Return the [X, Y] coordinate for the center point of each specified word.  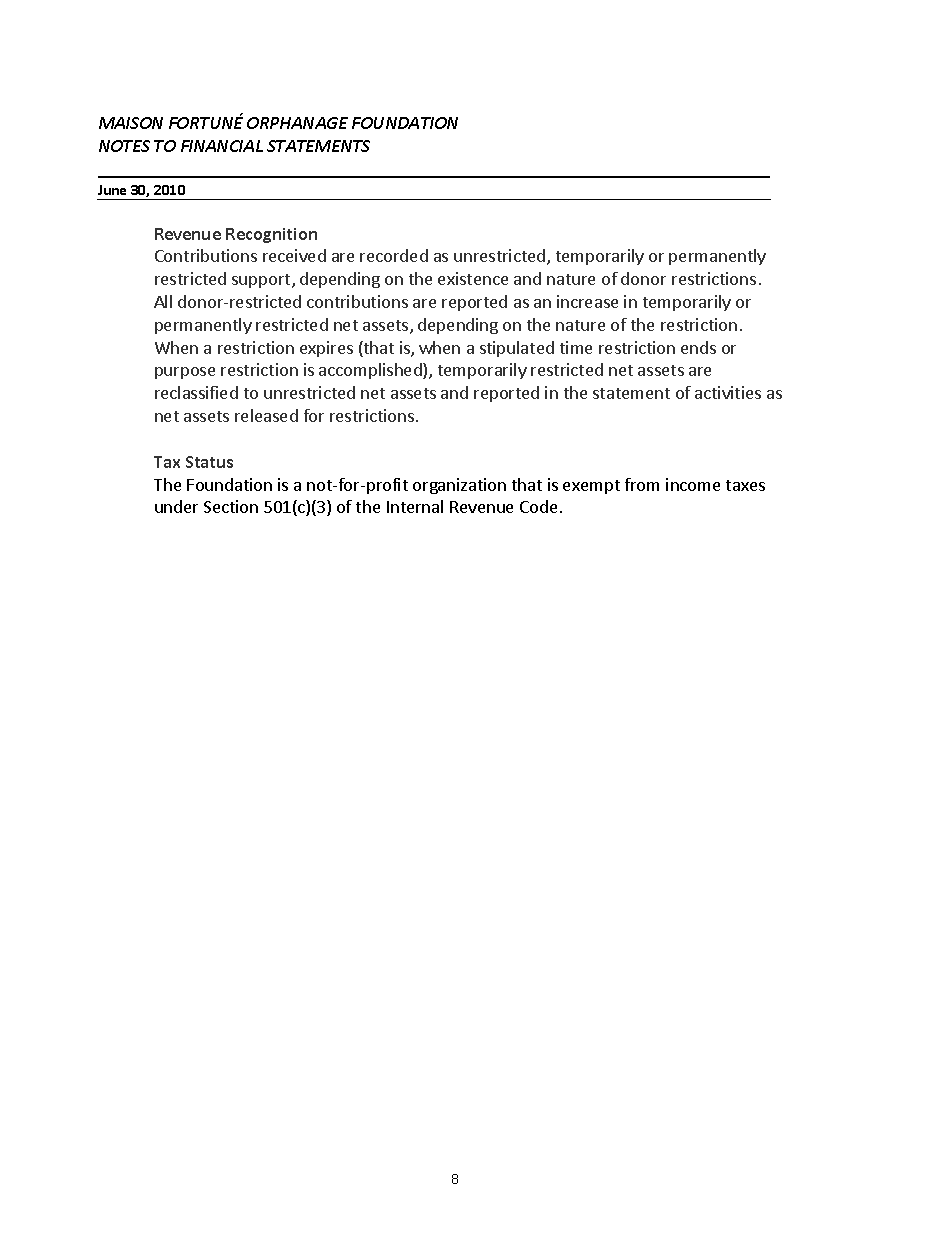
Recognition [271, 235]
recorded [394, 255]
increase [587, 301]
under [176, 506]
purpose [185, 373]
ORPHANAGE [297, 123]
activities [728, 392]
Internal [415, 506]
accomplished [371, 371]
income [693, 484]
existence [473, 278]
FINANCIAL [222, 146]
